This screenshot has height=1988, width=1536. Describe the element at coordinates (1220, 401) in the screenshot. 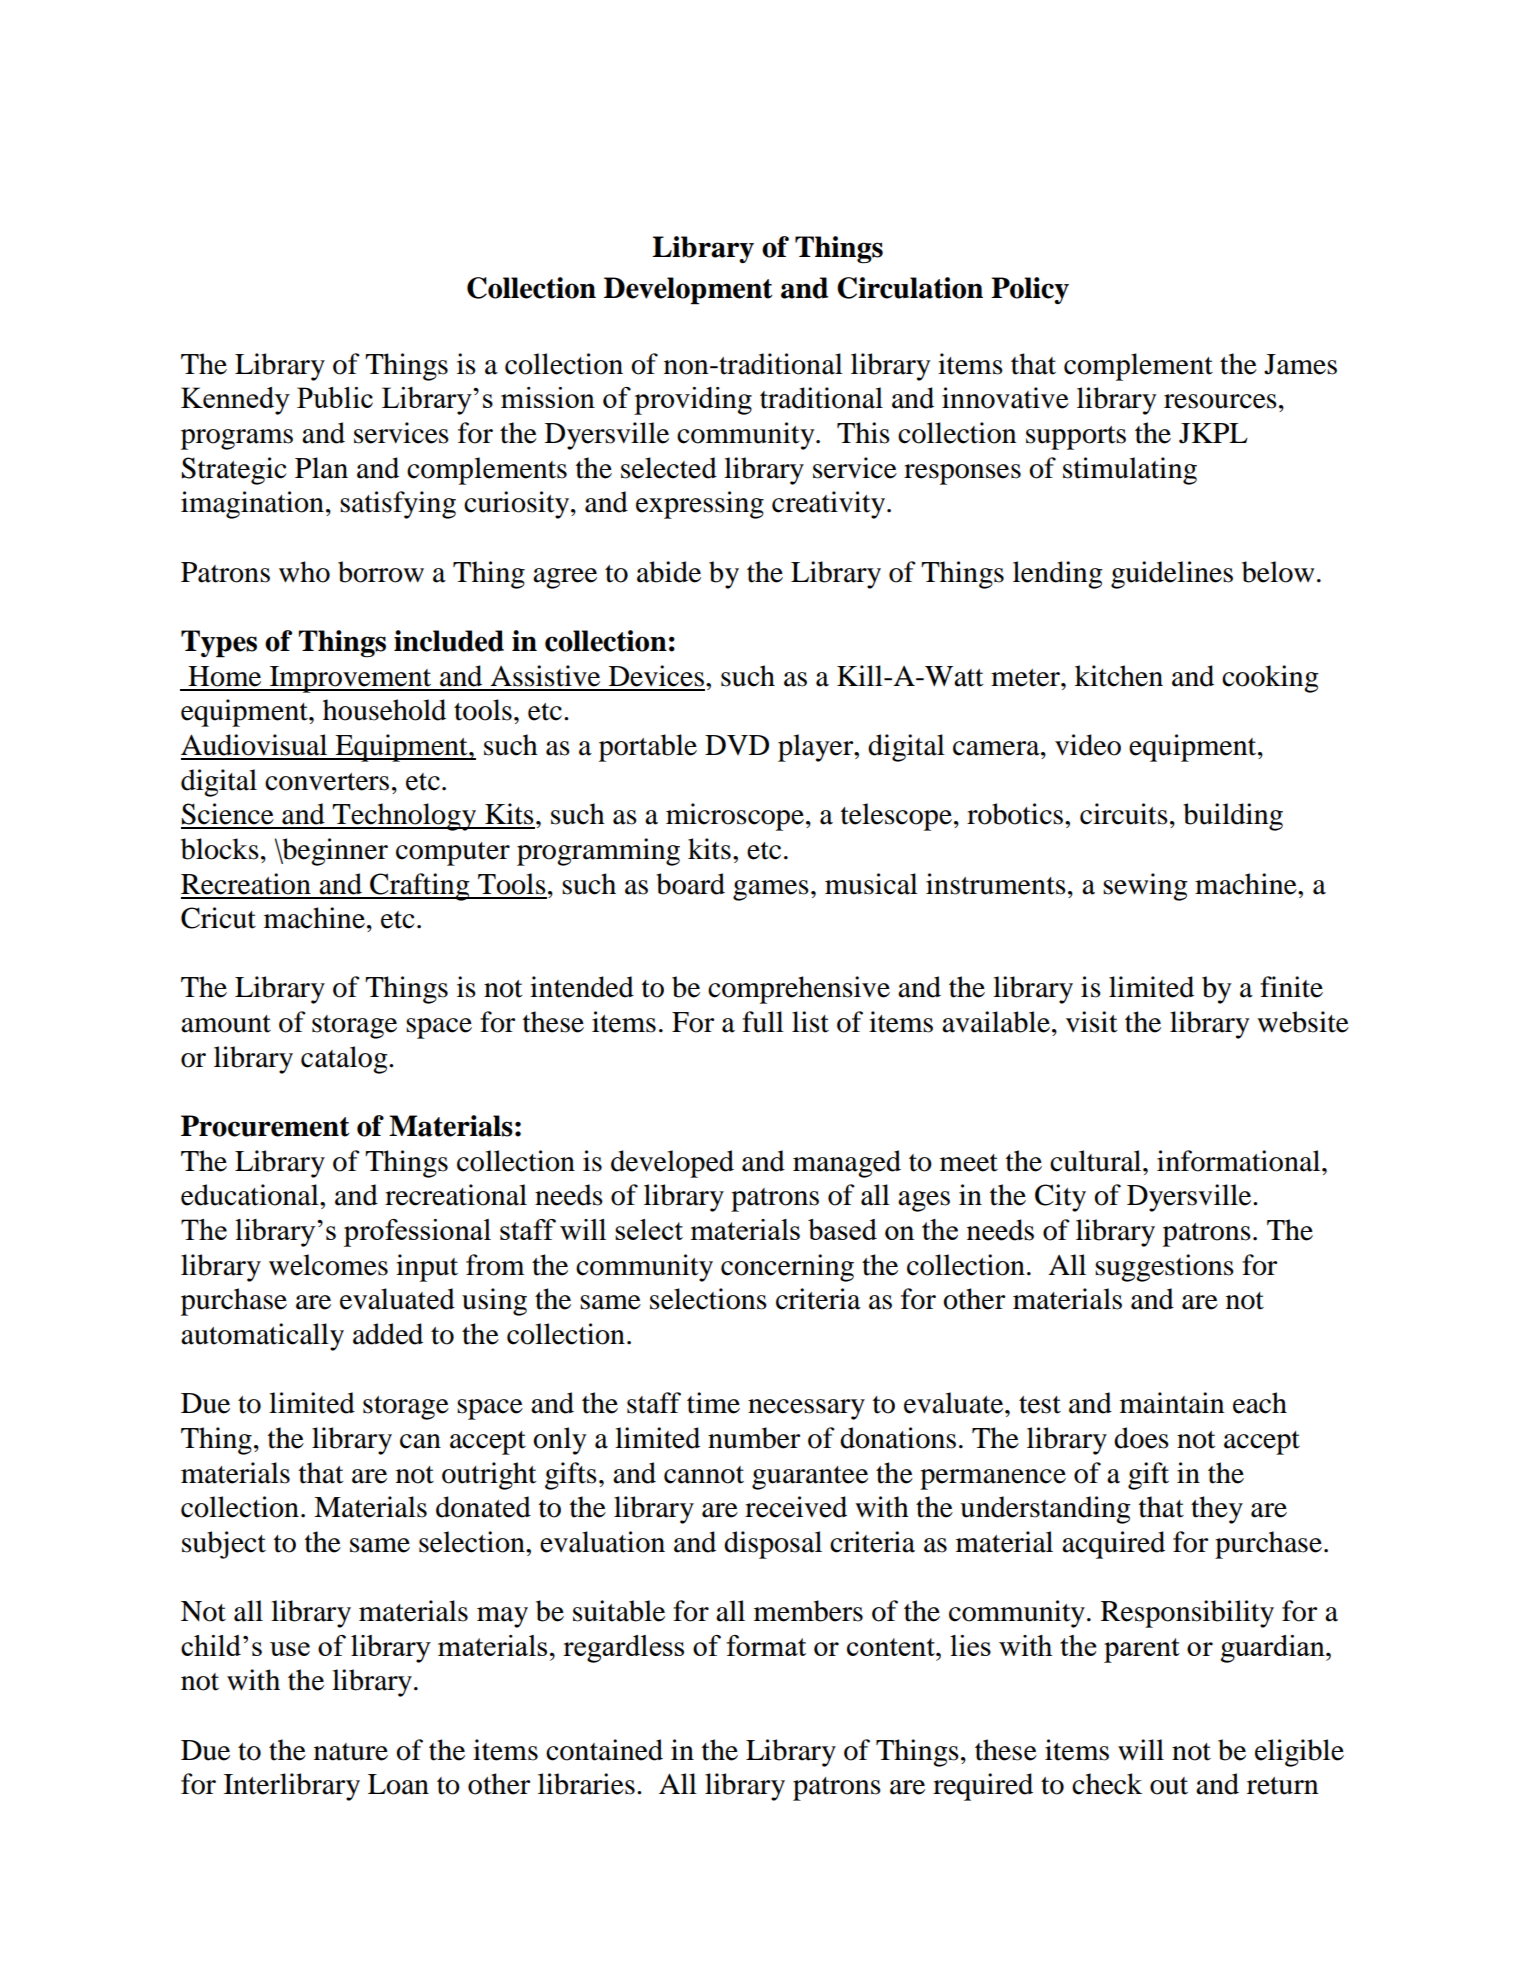

I see `resources` at that location.
